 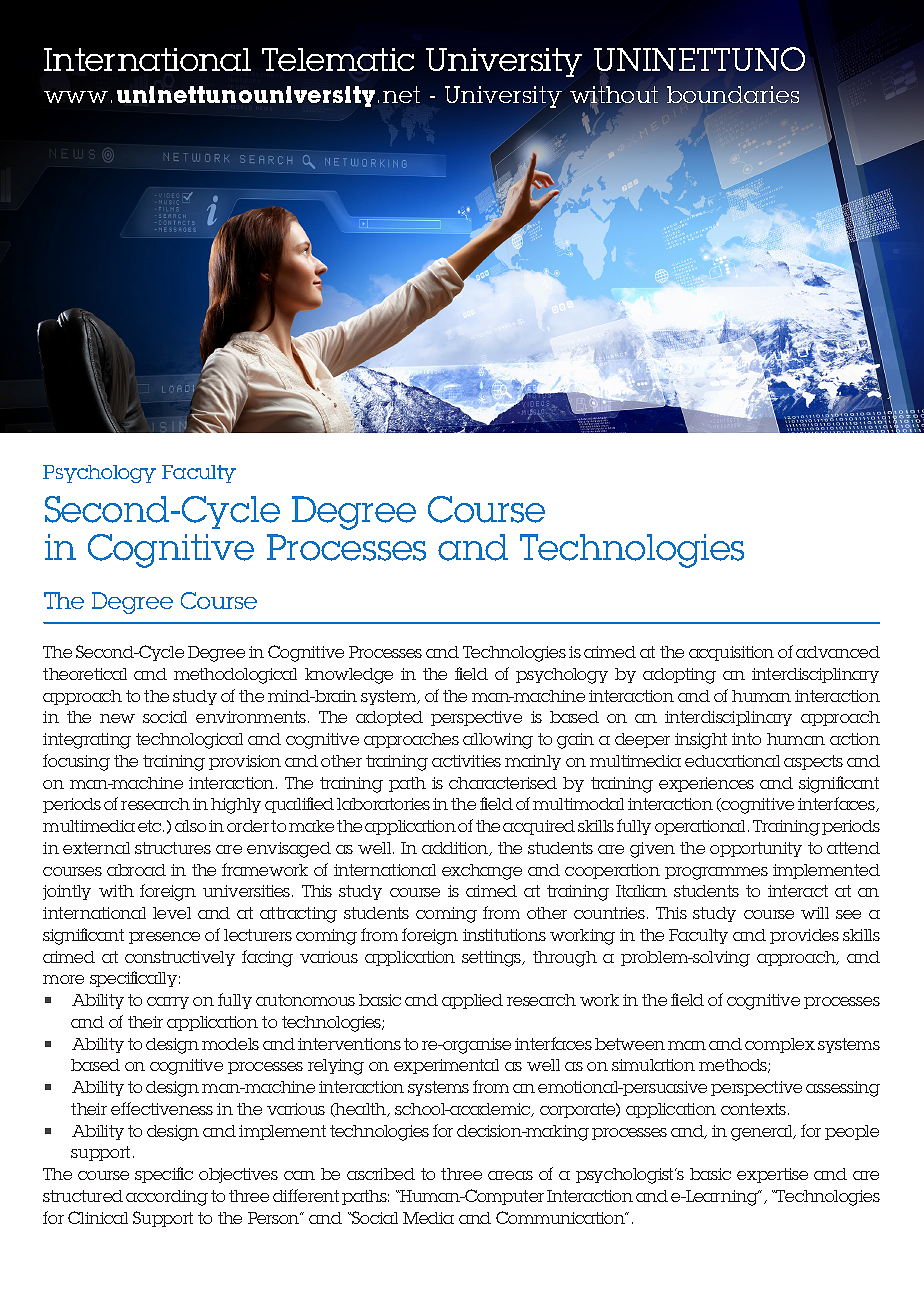 What do you see at coordinates (151, 826) in the page?
I see `etc` at bounding box center [151, 826].
